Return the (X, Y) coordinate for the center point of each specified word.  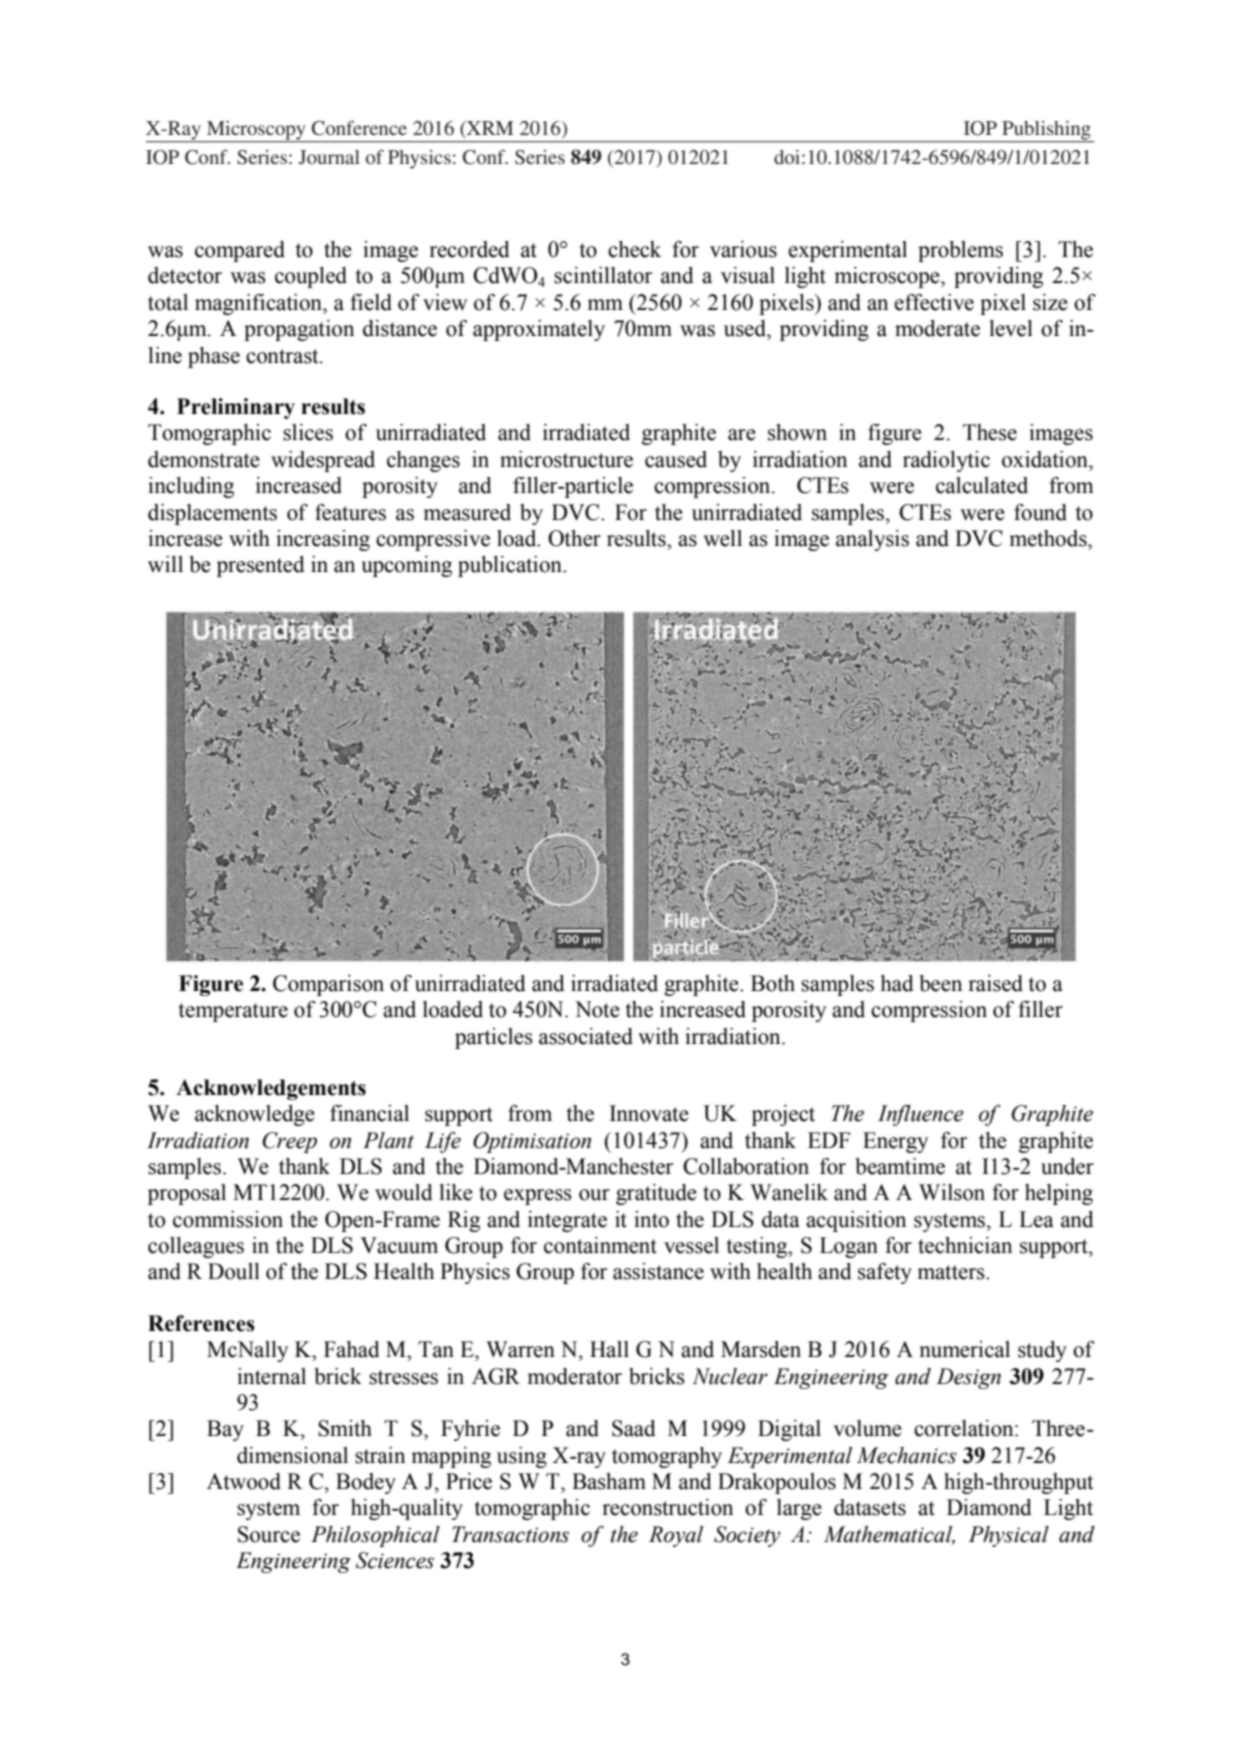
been (940, 983)
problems (960, 251)
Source (269, 1534)
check (634, 249)
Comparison (328, 985)
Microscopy (256, 131)
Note (597, 1009)
